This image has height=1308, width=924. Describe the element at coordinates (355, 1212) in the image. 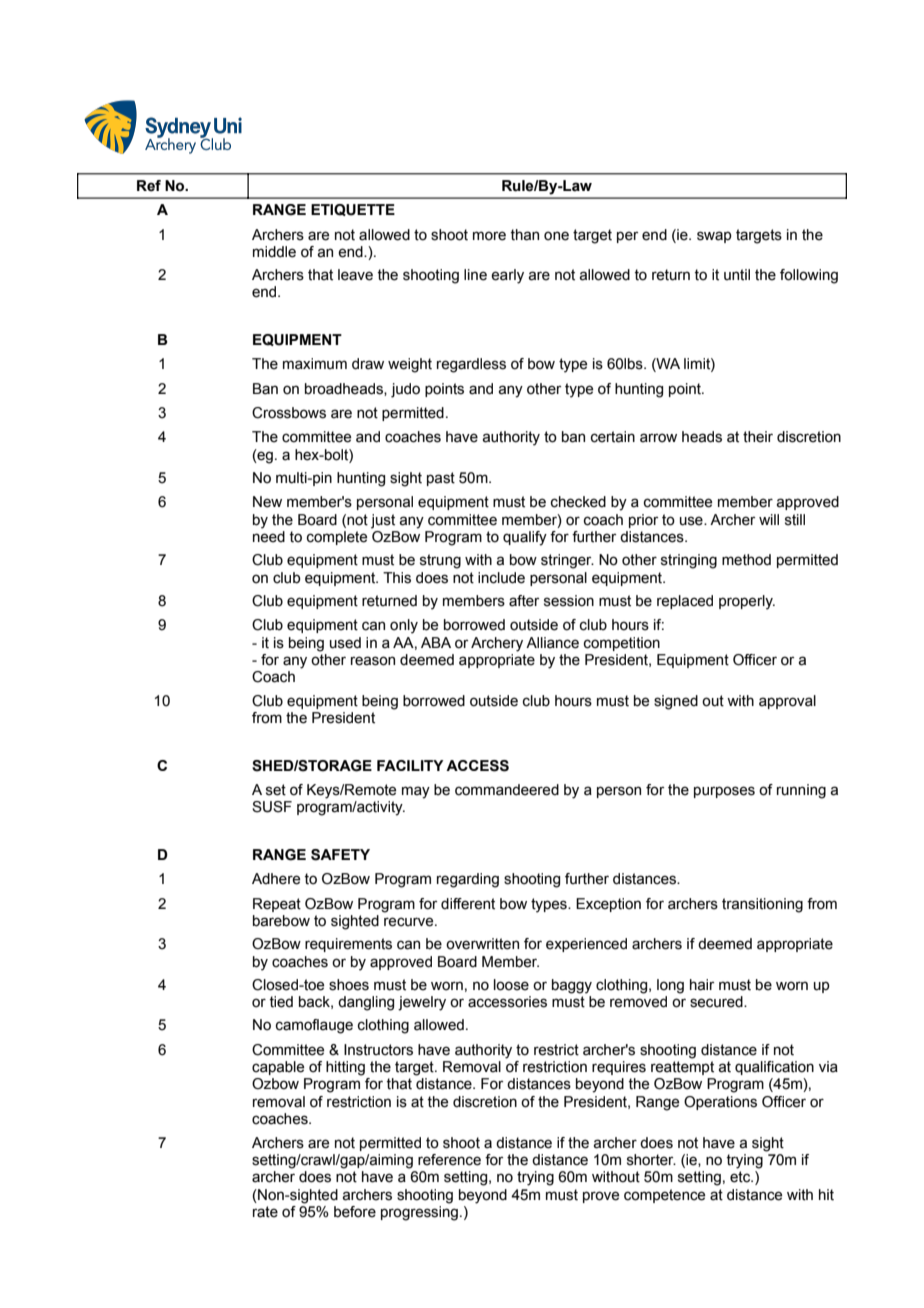

I see `before` at that location.
